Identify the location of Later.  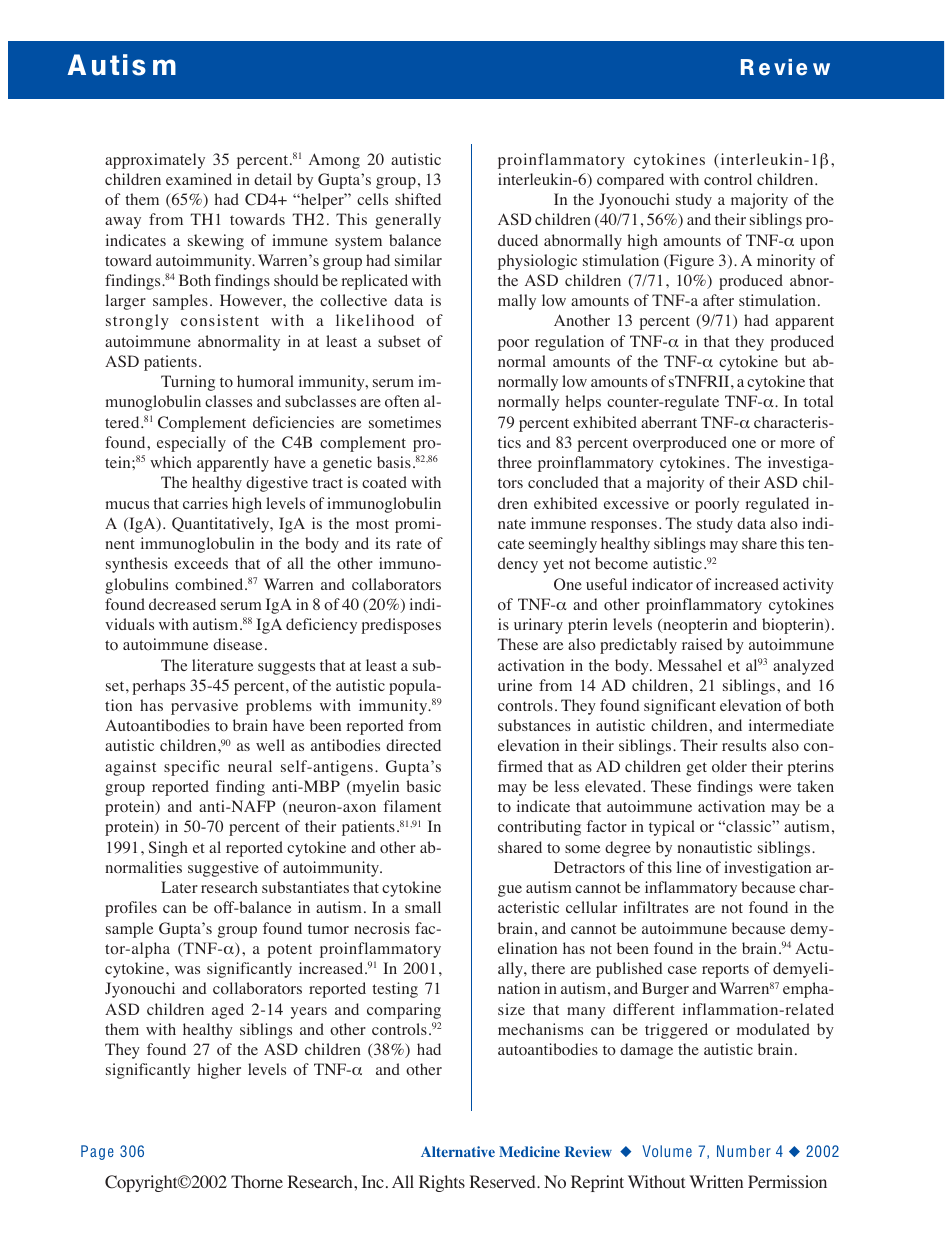
(179, 887).
